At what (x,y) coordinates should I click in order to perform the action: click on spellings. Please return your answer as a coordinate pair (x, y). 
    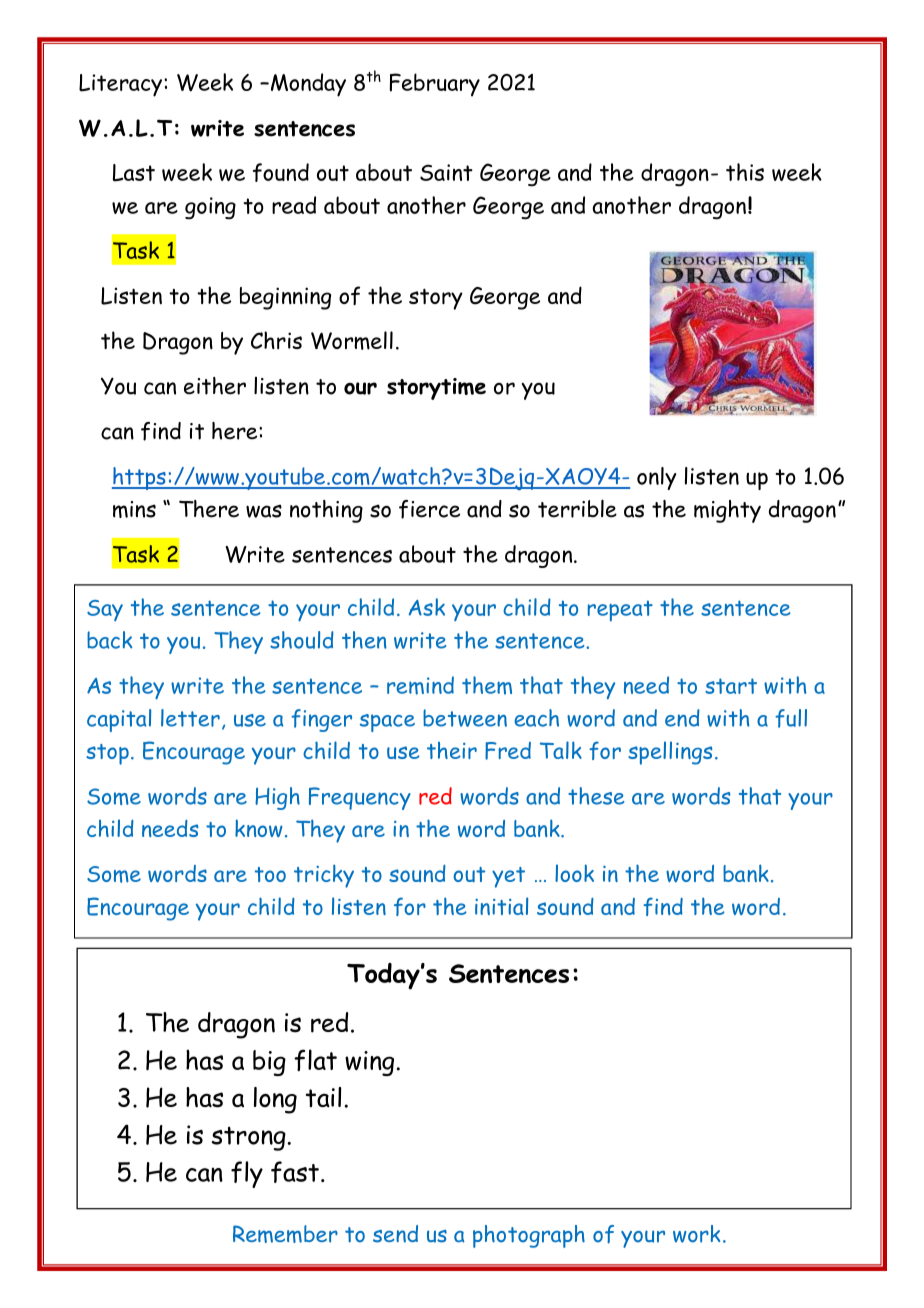
    Looking at the image, I should click on (670, 753).
